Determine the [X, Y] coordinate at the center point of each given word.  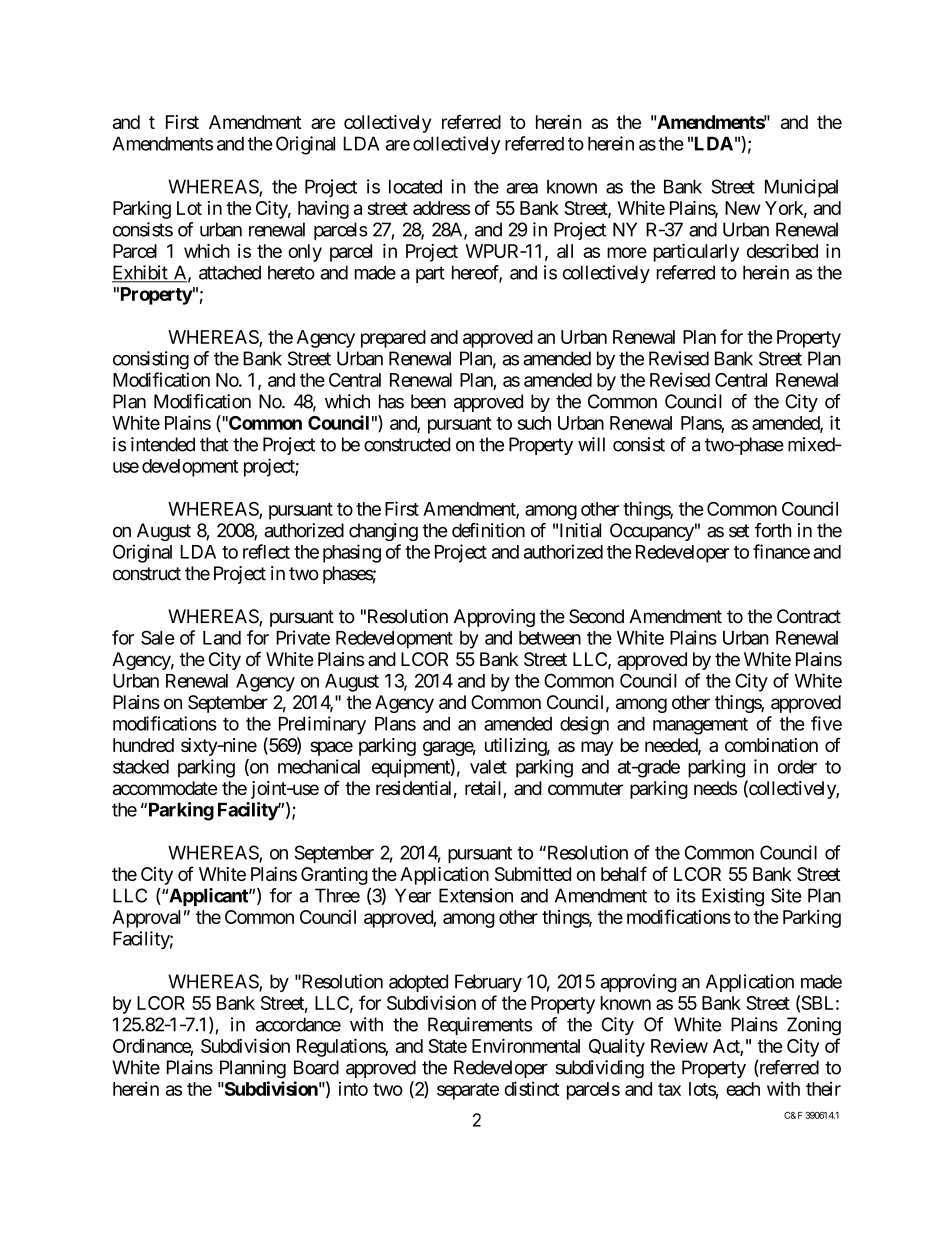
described [782, 251]
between [550, 638]
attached [230, 272]
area [522, 188]
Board [316, 1067]
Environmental [526, 1045]
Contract [809, 616]
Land [222, 638]
